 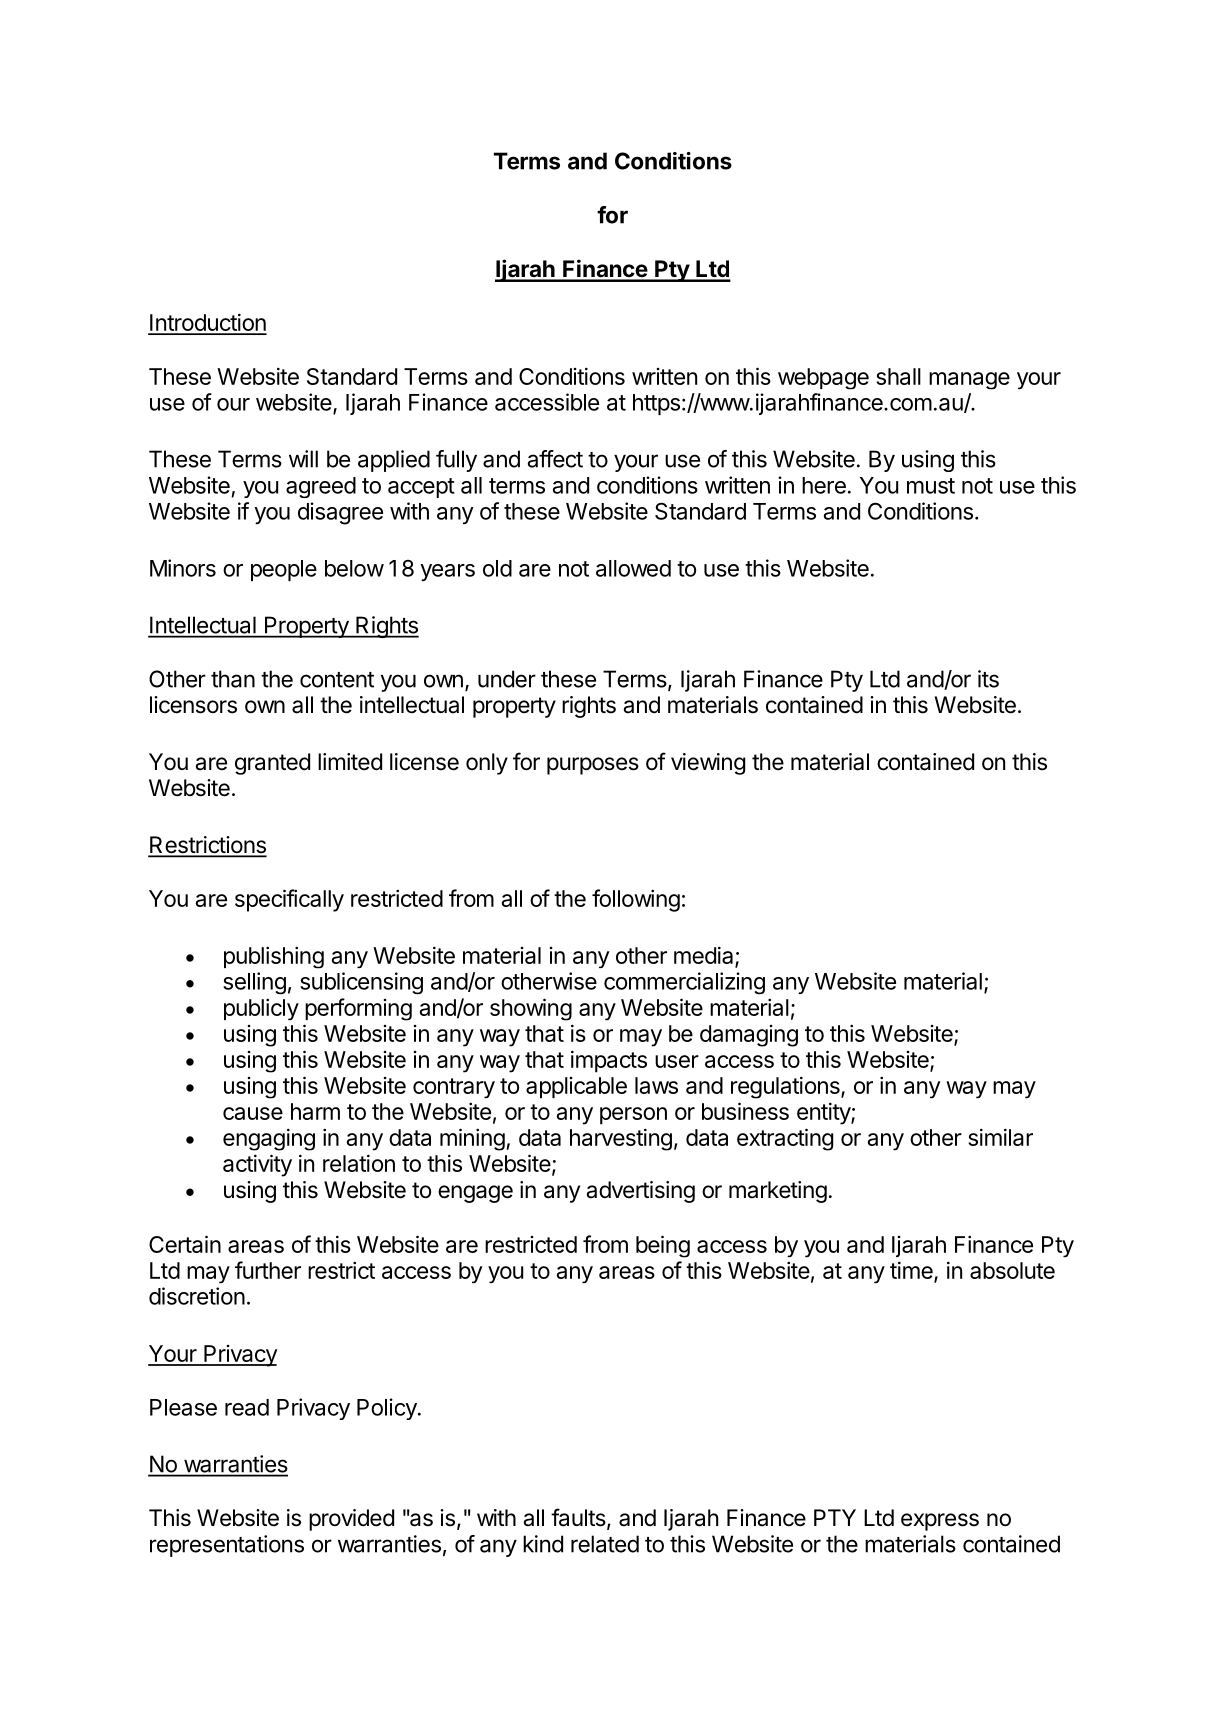 I want to click on affect, so click(x=555, y=459).
